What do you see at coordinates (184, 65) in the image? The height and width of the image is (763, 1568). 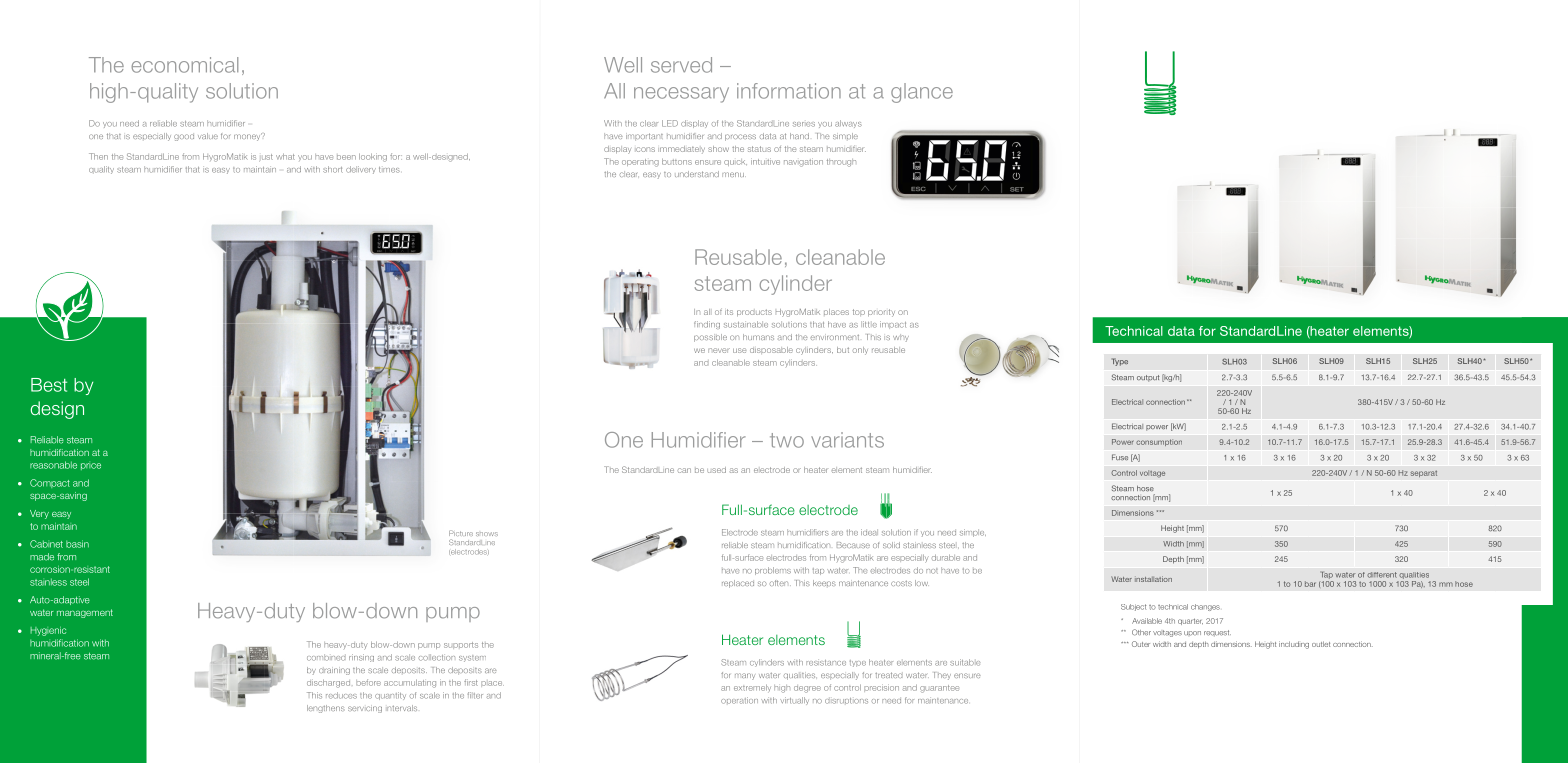 I see `economical` at bounding box center [184, 65].
